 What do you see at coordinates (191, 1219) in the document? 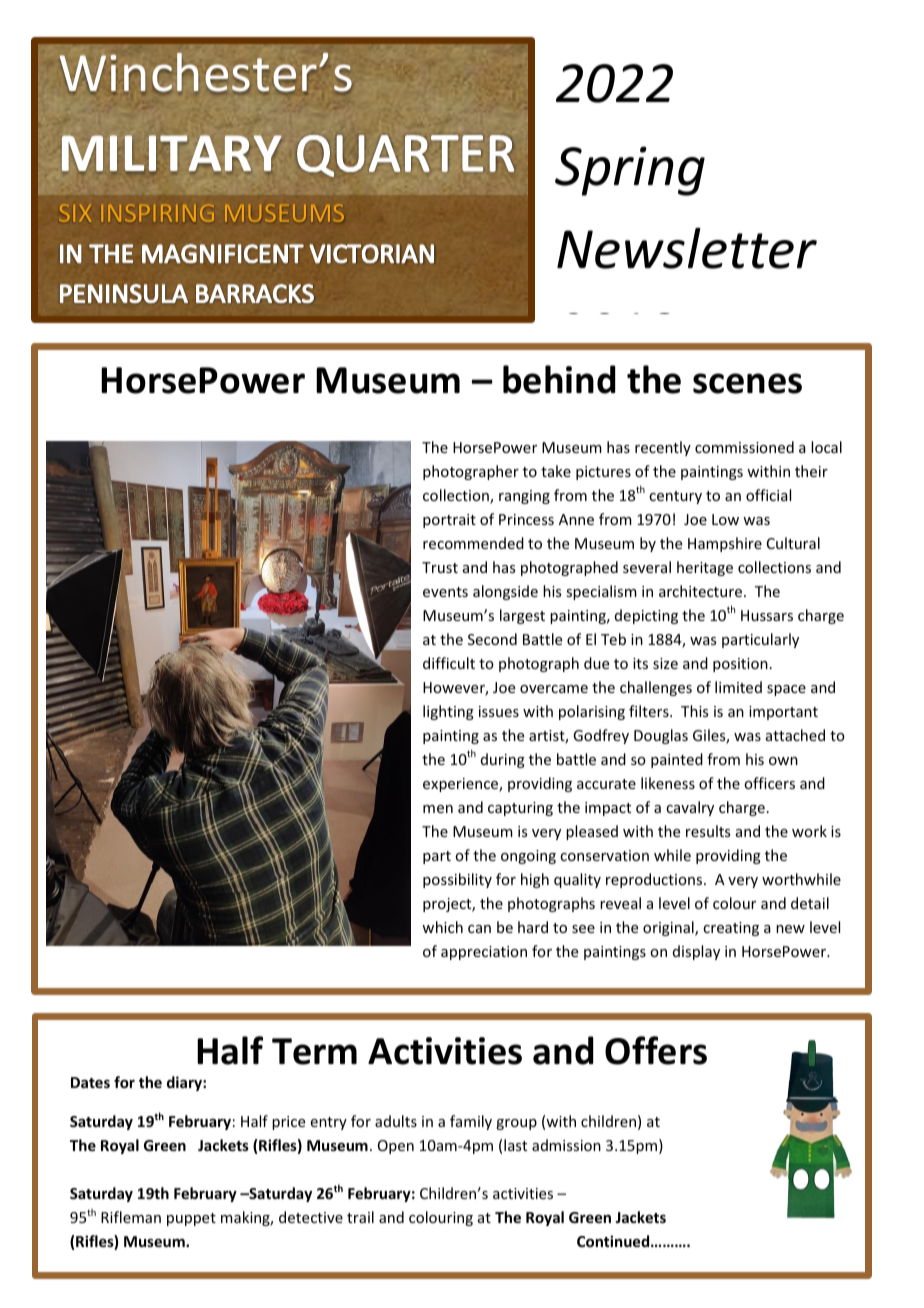
I see `puppet` at bounding box center [191, 1219].
